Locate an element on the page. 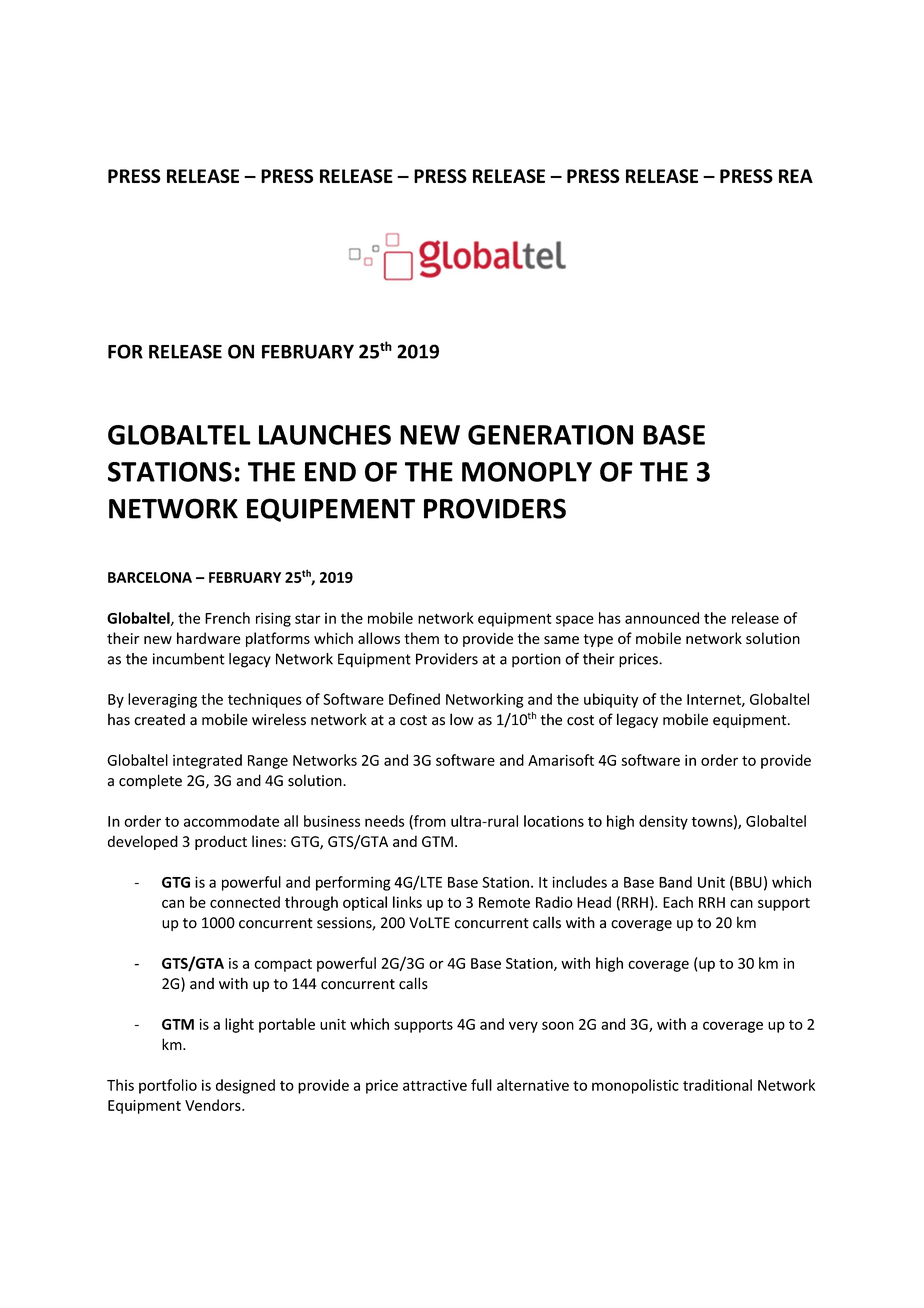 The height and width of the page is (1308, 924). LAUNCHES is located at coordinates (325, 435).
